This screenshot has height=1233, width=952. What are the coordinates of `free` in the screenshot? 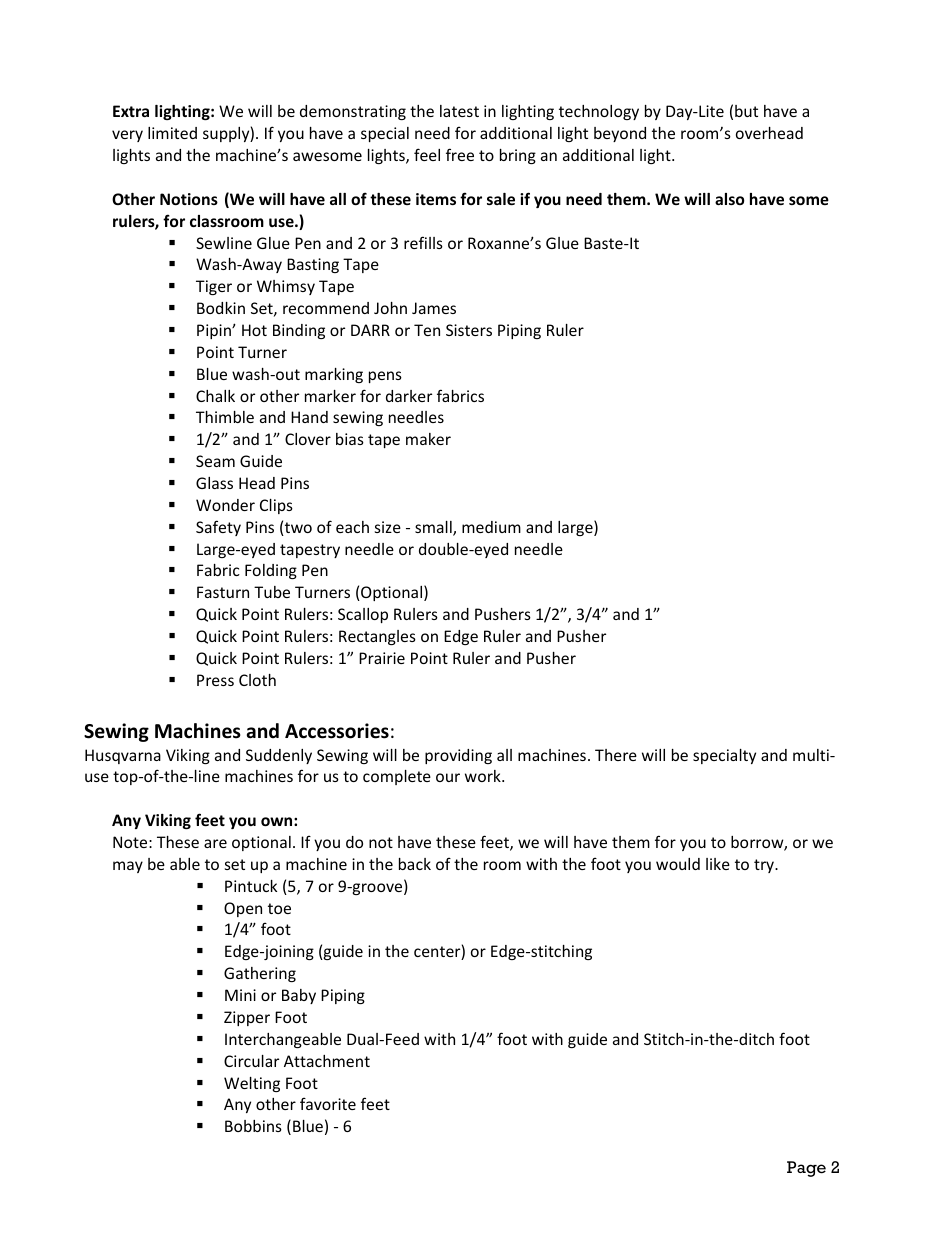 It's located at (460, 154).
